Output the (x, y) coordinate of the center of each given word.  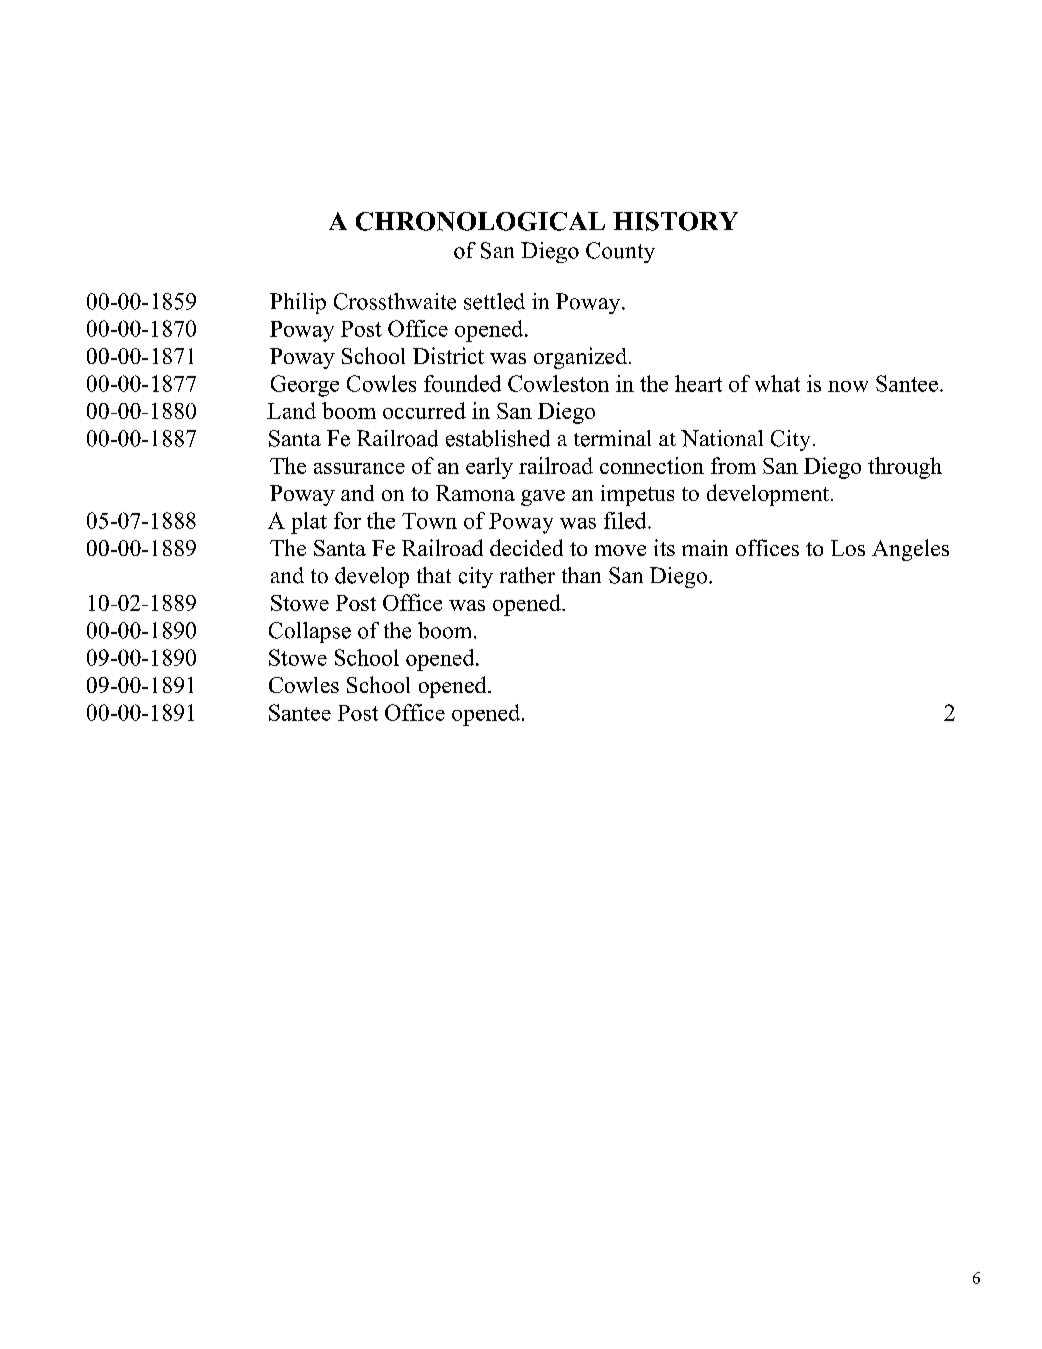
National (722, 438)
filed (626, 520)
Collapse (310, 632)
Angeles (910, 550)
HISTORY (675, 221)
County (620, 252)
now (848, 386)
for (347, 520)
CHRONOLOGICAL (480, 221)
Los (848, 548)
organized (582, 358)
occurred (424, 410)
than (581, 575)
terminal (612, 438)
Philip (298, 303)
